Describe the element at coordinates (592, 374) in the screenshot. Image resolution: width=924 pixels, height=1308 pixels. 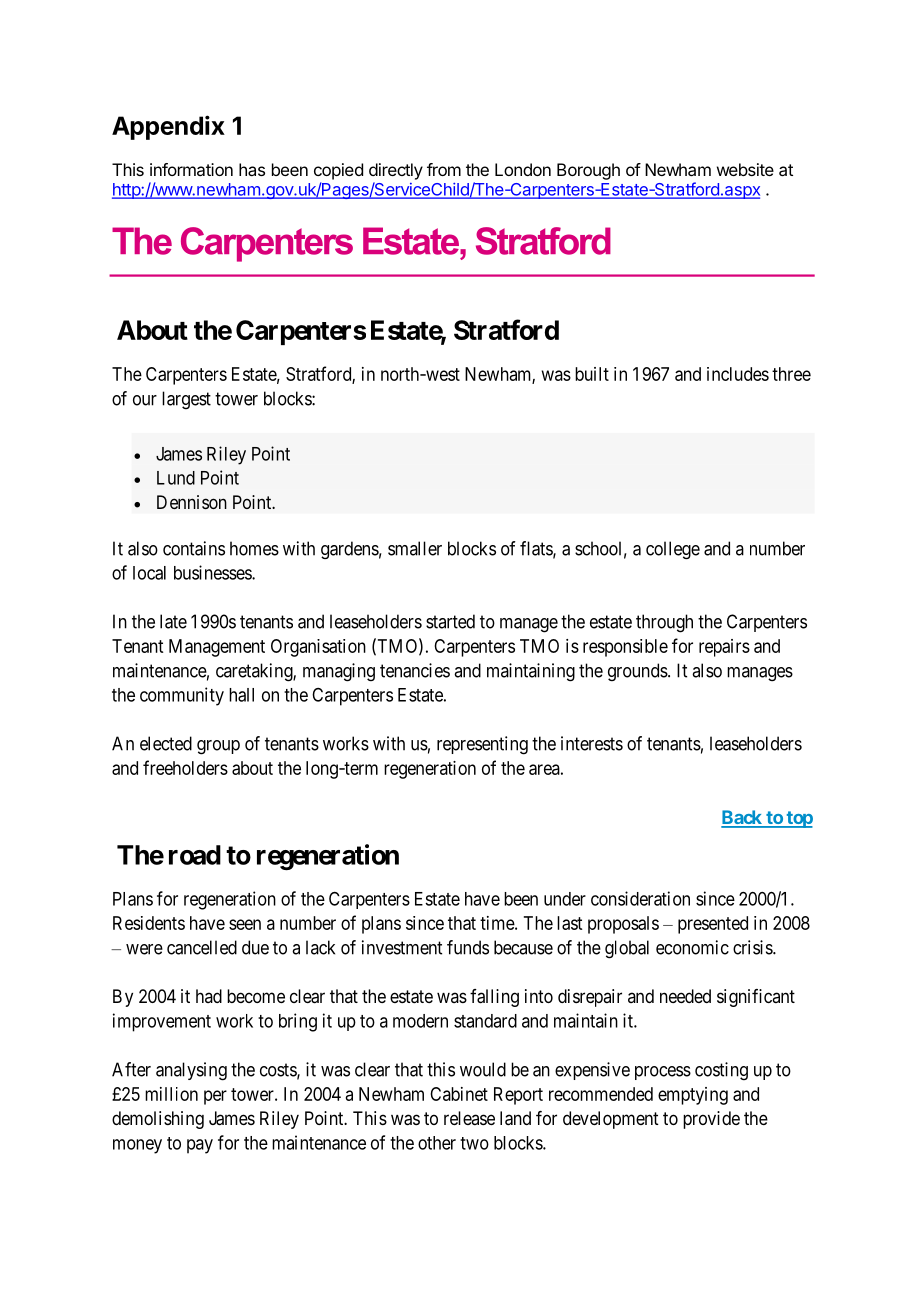
I see `built` at that location.
